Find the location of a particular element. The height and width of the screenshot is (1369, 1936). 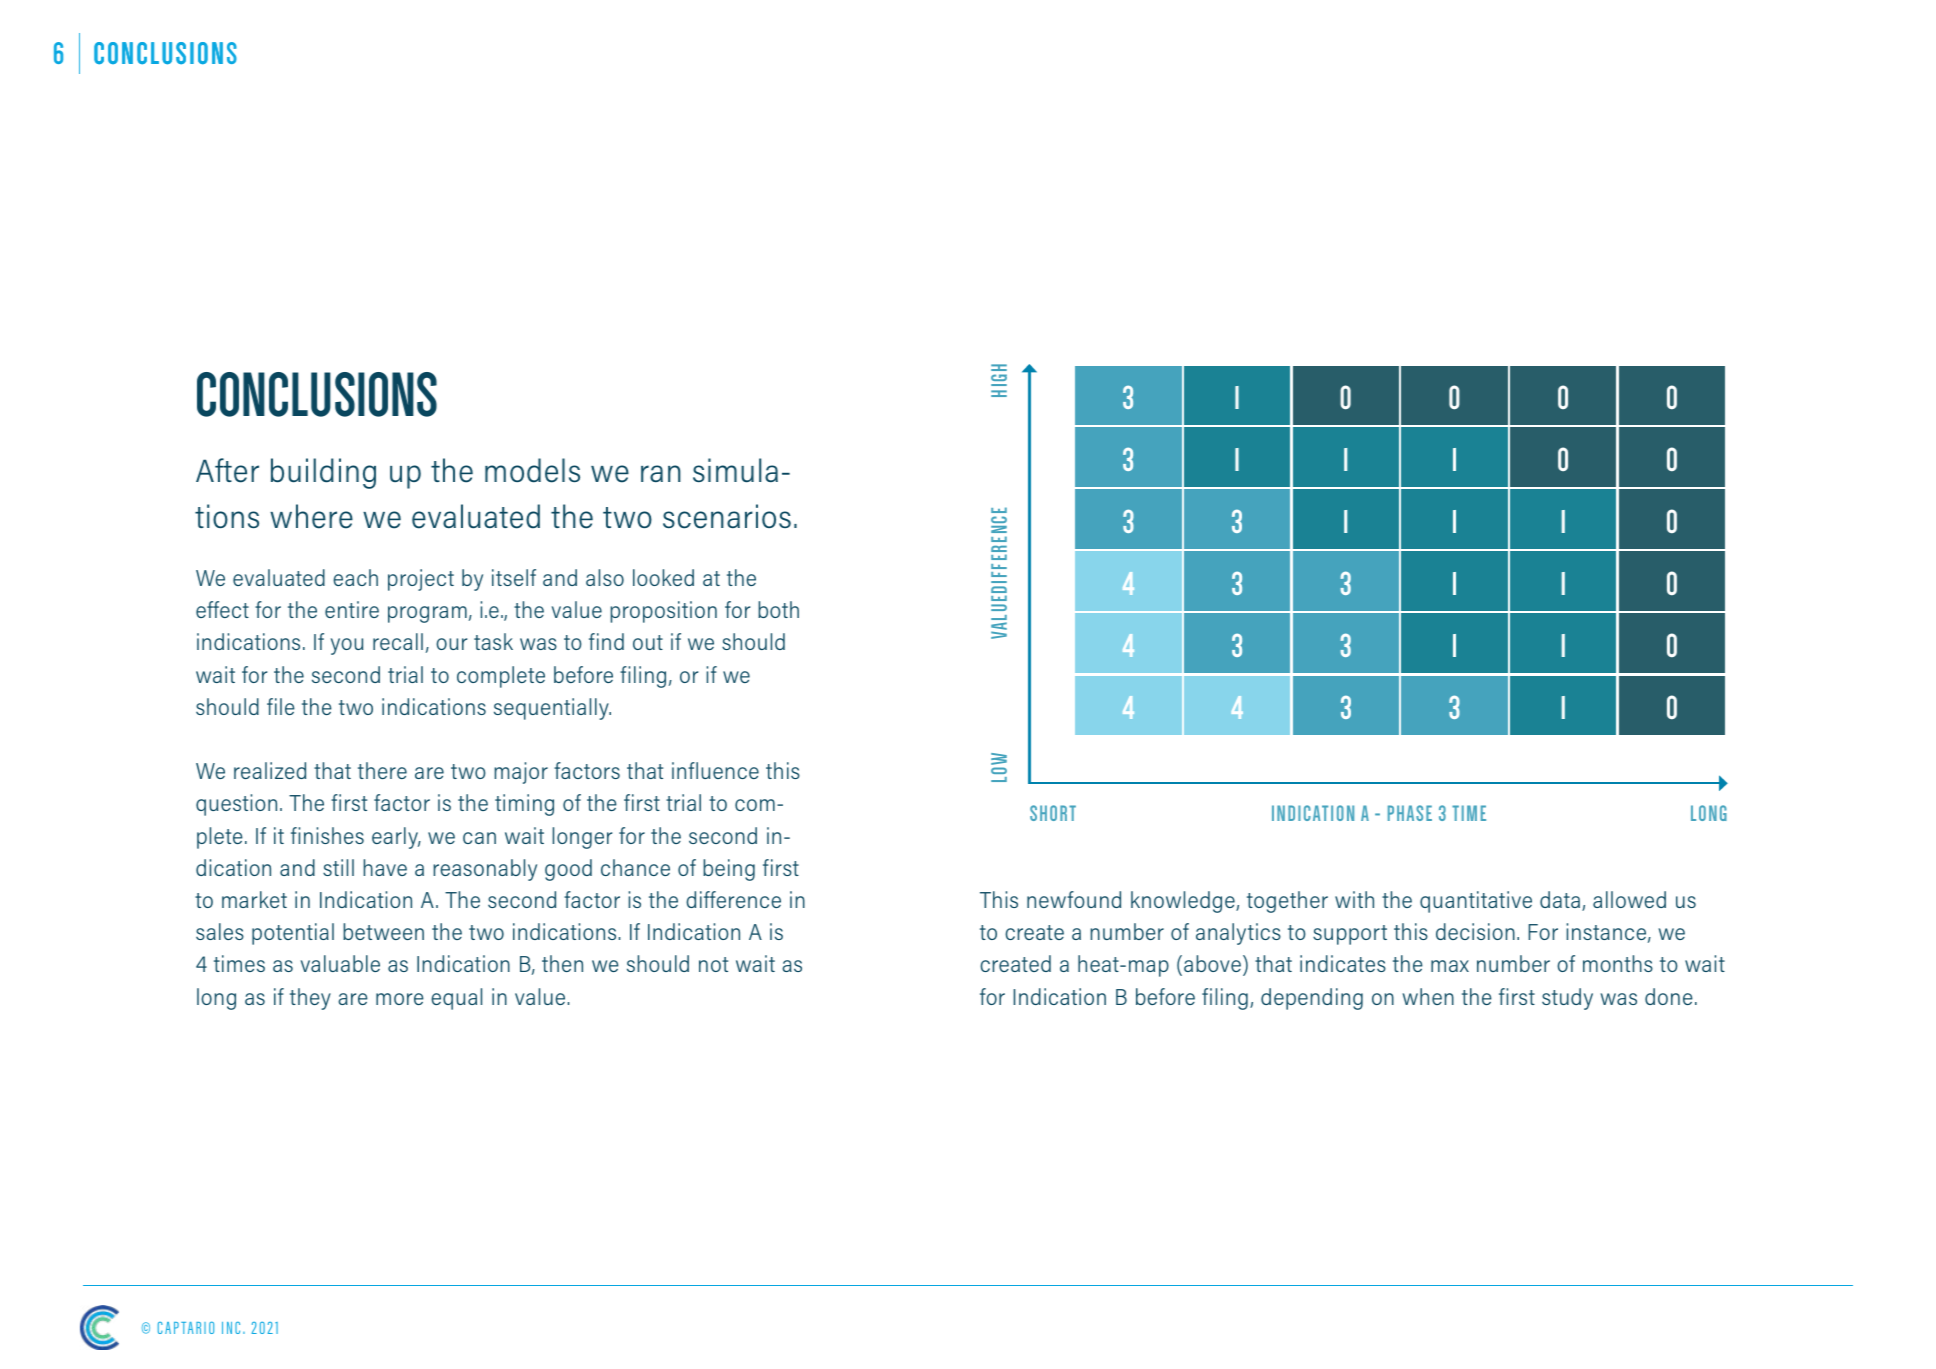

more is located at coordinates (400, 999).
